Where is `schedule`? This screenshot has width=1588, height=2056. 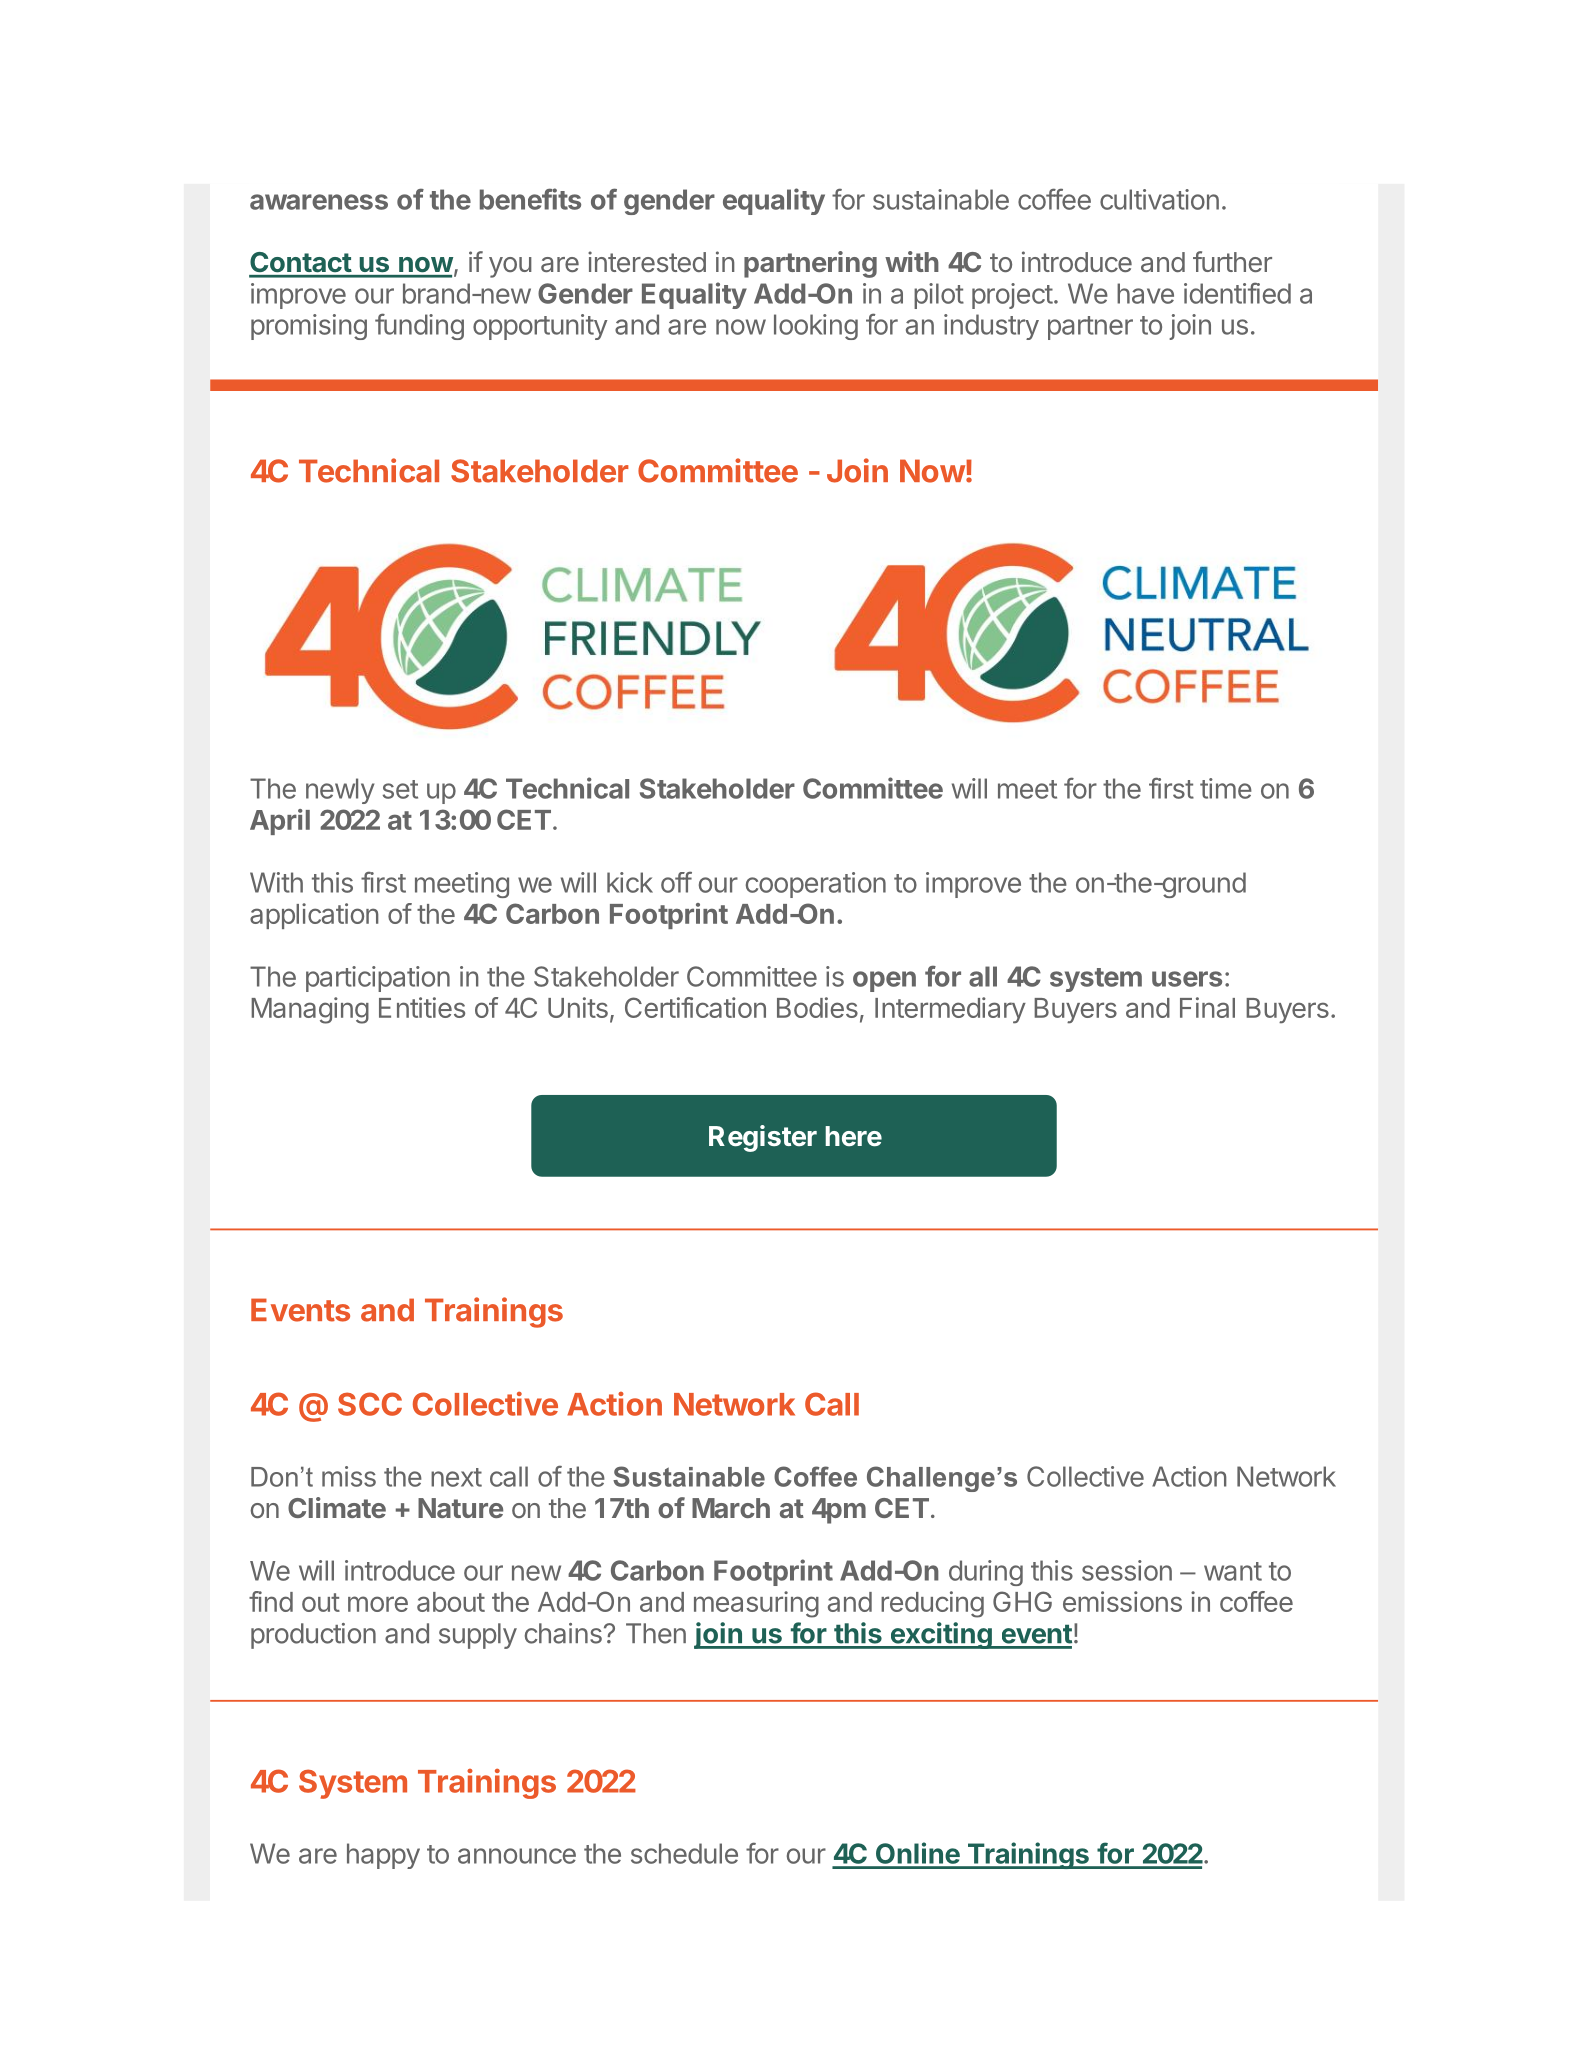 schedule is located at coordinates (684, 1853).
